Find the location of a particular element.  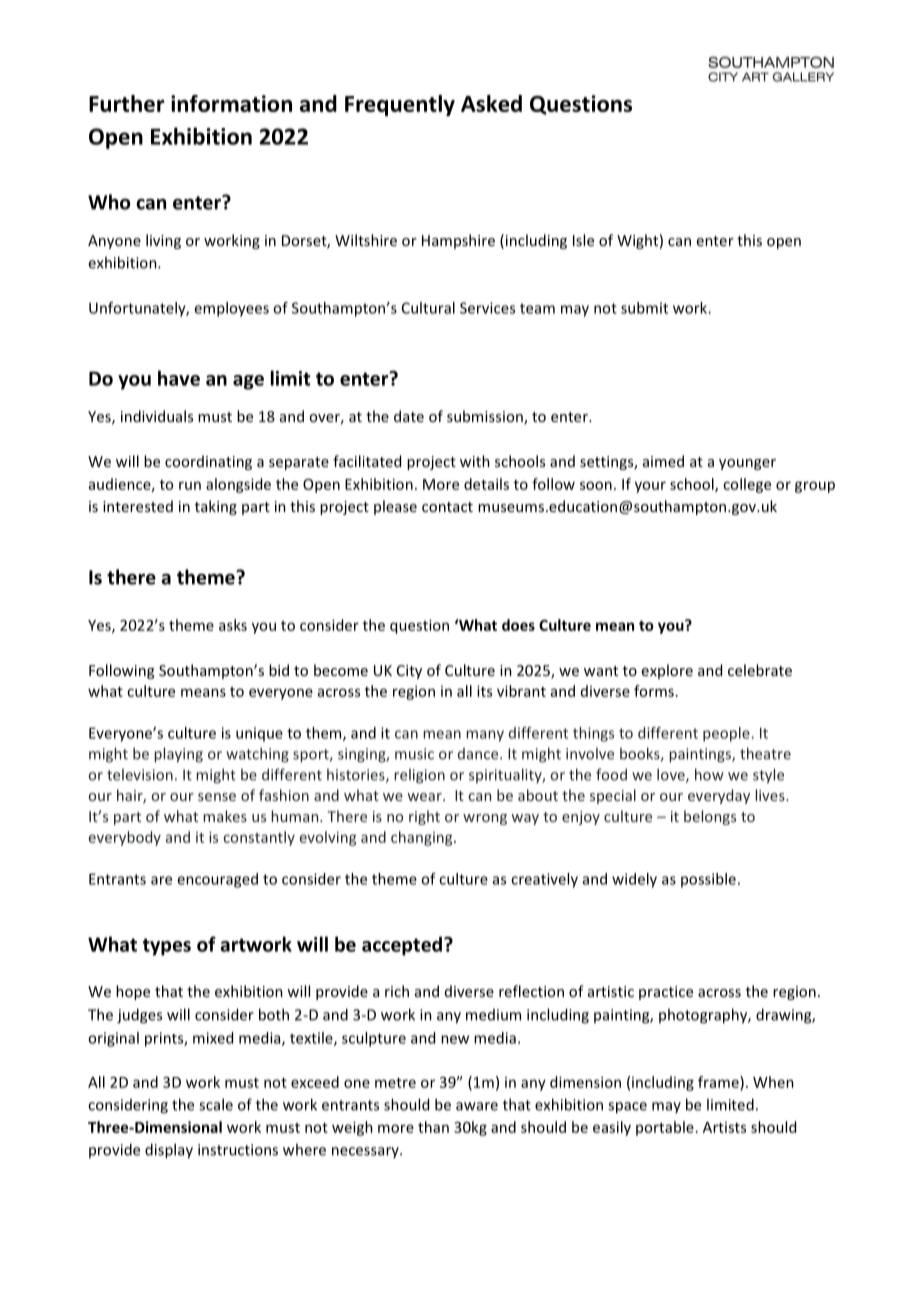

Isle is located at coordinates (583, 240).
